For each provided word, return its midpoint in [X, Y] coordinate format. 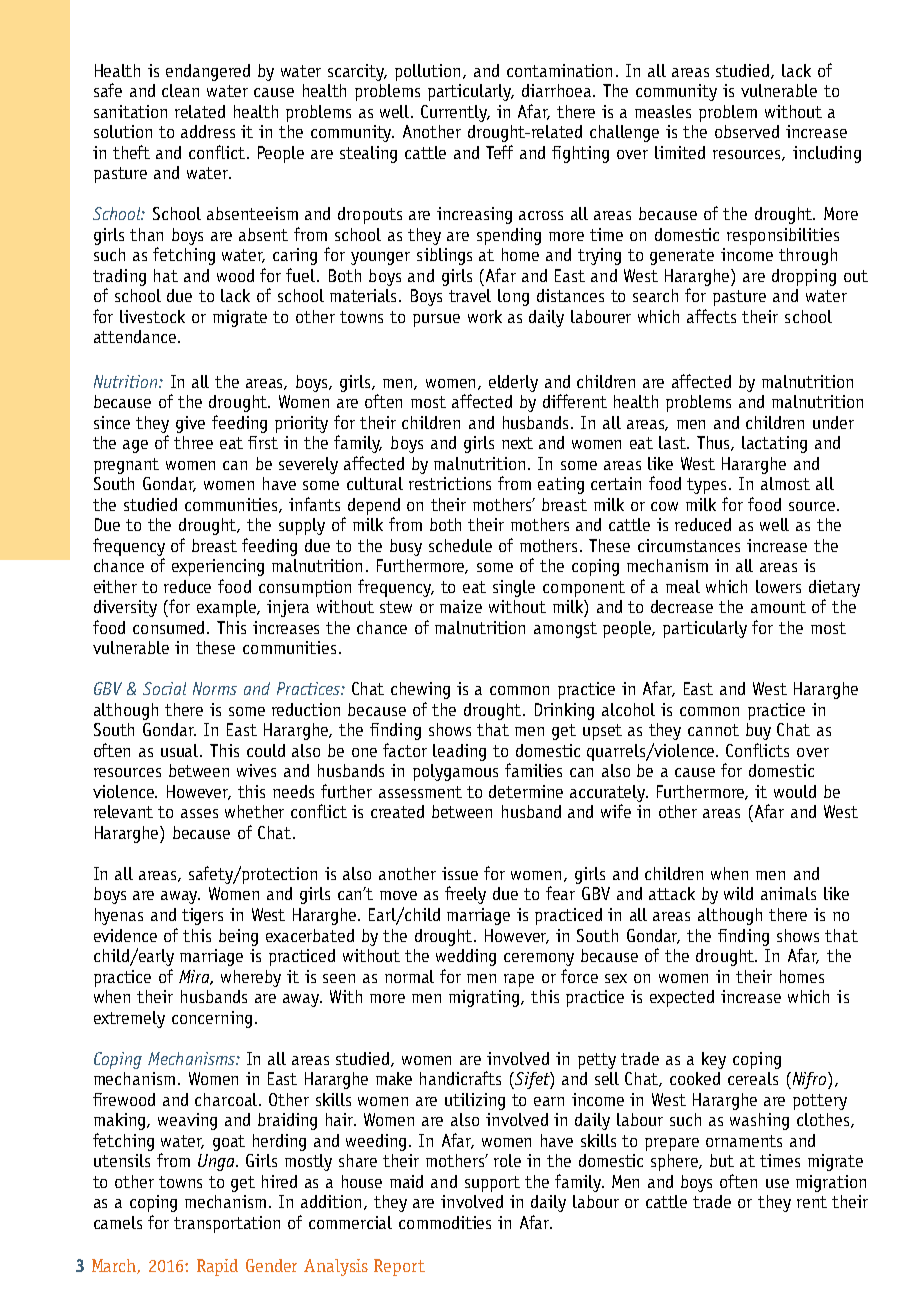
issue [460, 873]
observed [747, 131]
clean [180, 90]
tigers [202, 916]
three [193, 442]
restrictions [450, 483]
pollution [427, 72]
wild [738, 893]
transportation [227, 1224]
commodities [445, 1222]
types [708, 486]
